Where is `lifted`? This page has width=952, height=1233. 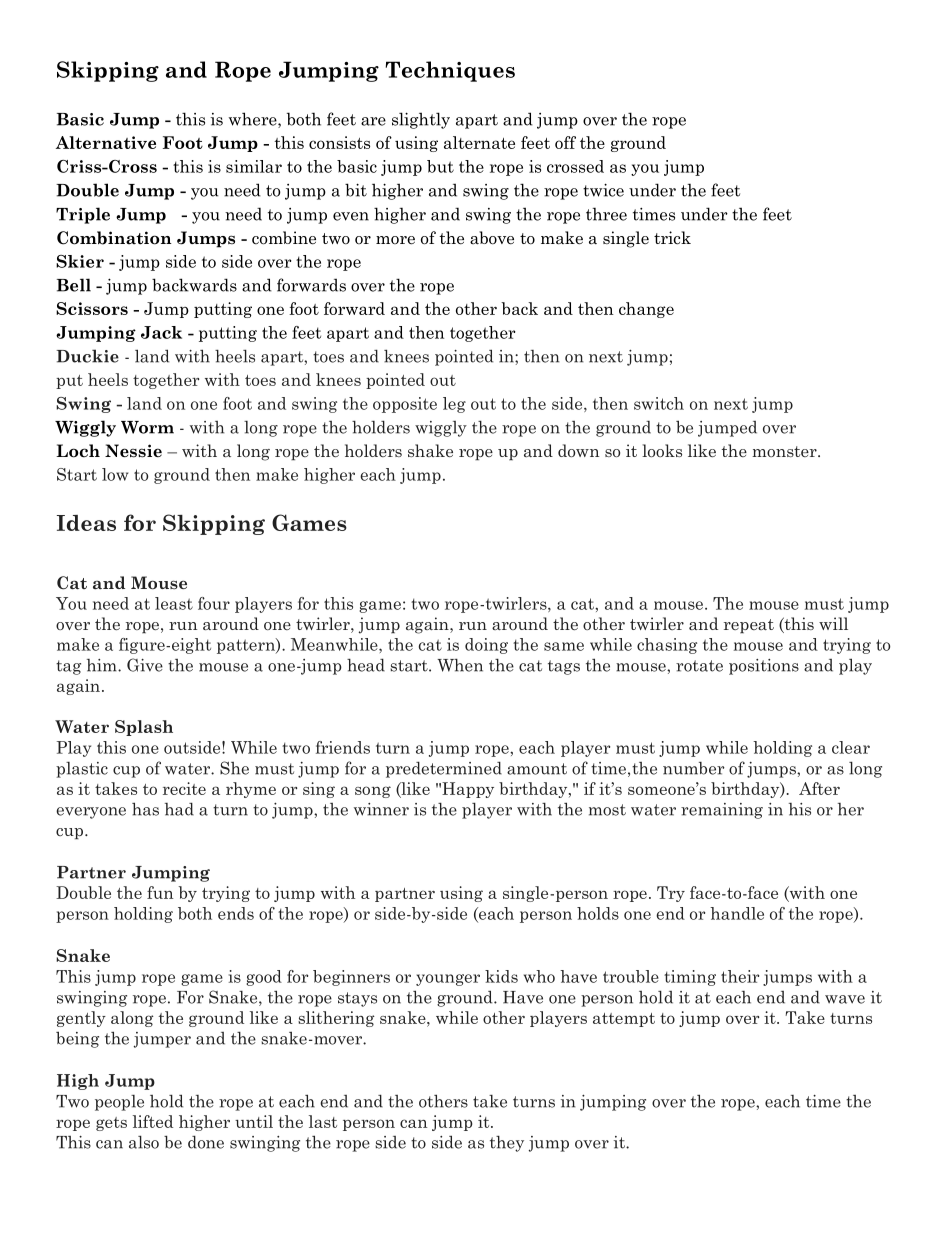
lifted is located at coordinates (153, 1121).
